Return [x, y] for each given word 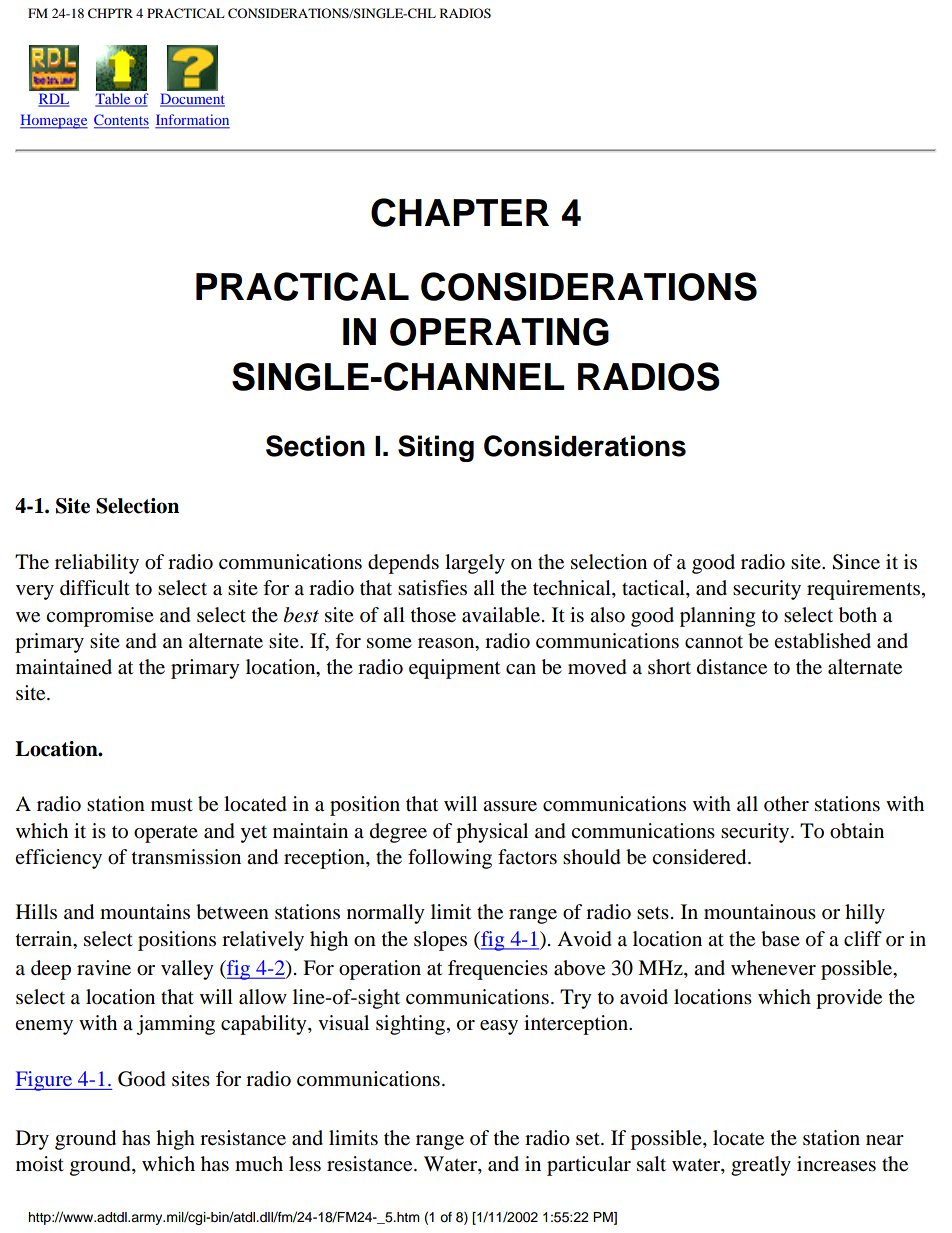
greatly [761, 1166]
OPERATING [499, 332]
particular [589, 1166]
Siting [436, 448]
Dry [32, 1140]
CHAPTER [460, 212]
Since [856, 562]
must [172, 805]
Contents [121, 121]
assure [510, 806]
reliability [97, 564]
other [786, 804]
